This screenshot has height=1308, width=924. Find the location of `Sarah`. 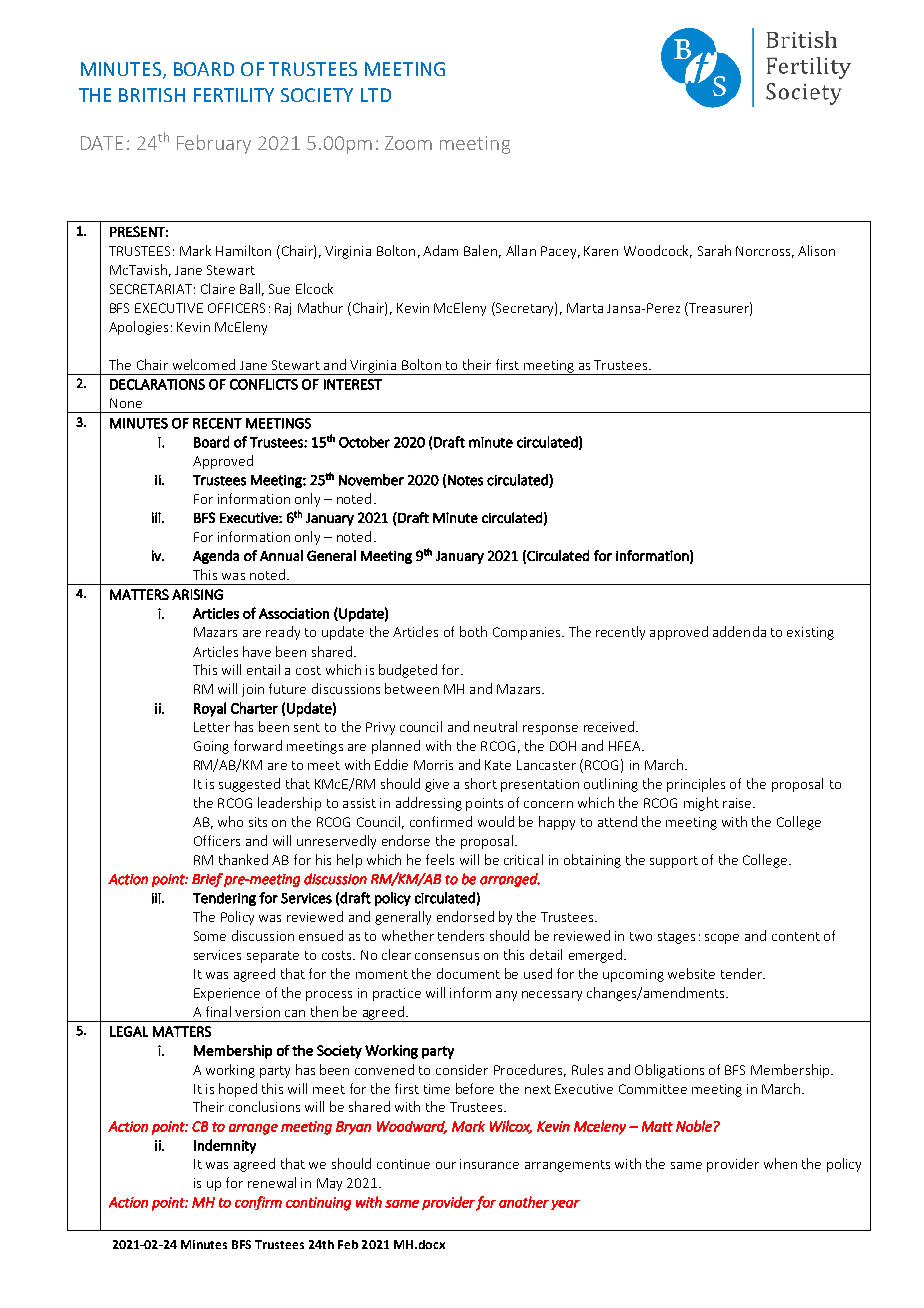

Sarah is located at coordinates (714, 250).
